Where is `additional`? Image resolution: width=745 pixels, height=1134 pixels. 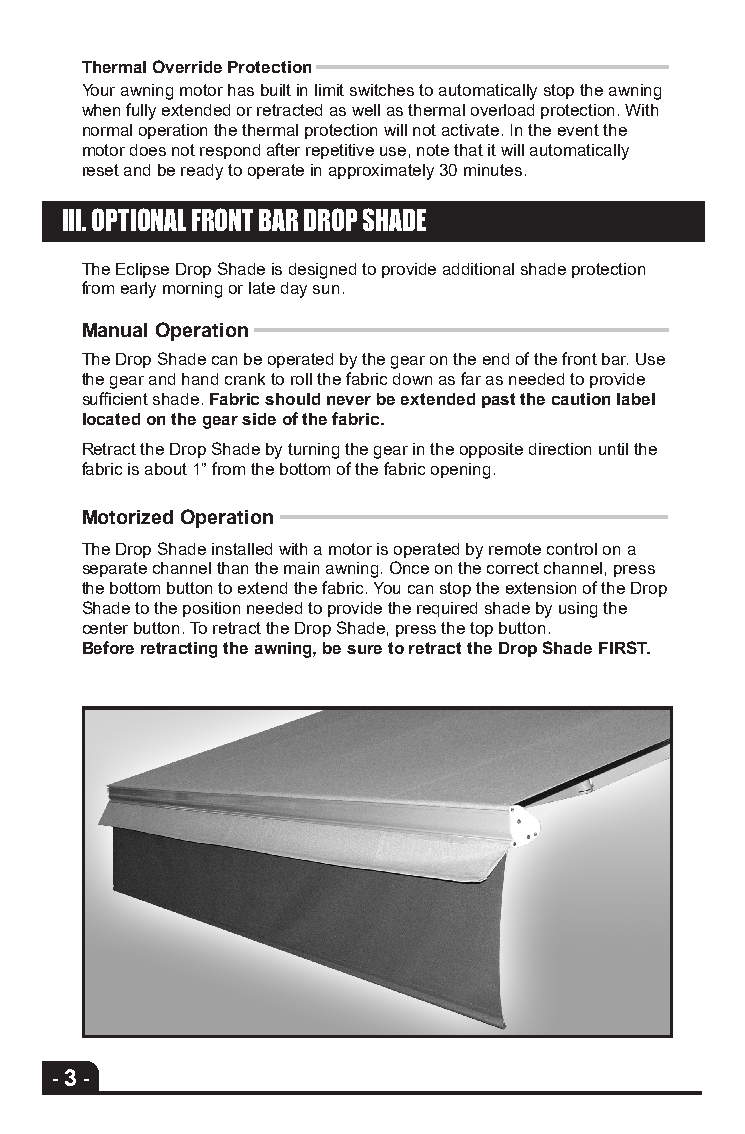 additional is located at coordinates (478, 269).
